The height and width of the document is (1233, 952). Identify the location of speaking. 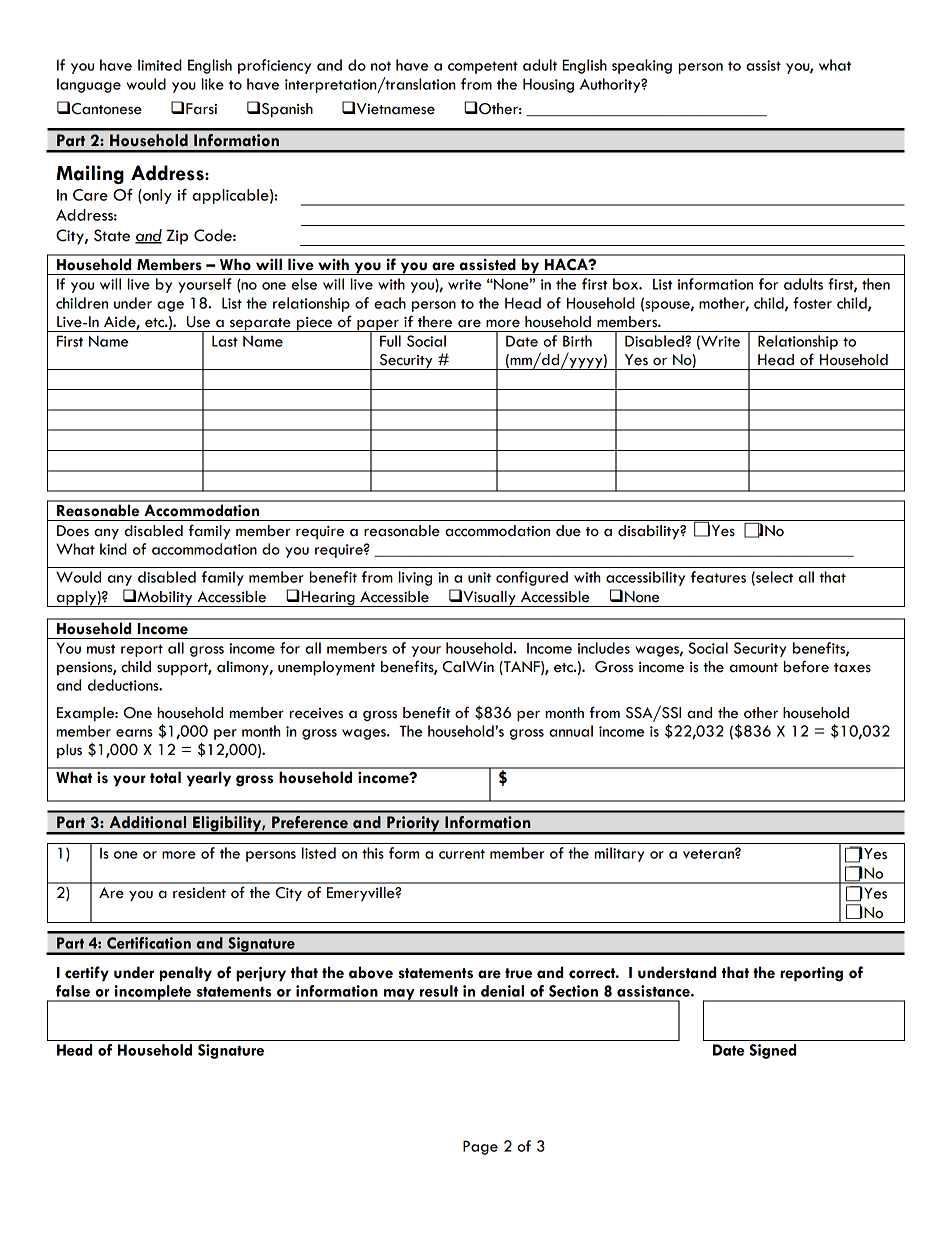
(642, 66).
